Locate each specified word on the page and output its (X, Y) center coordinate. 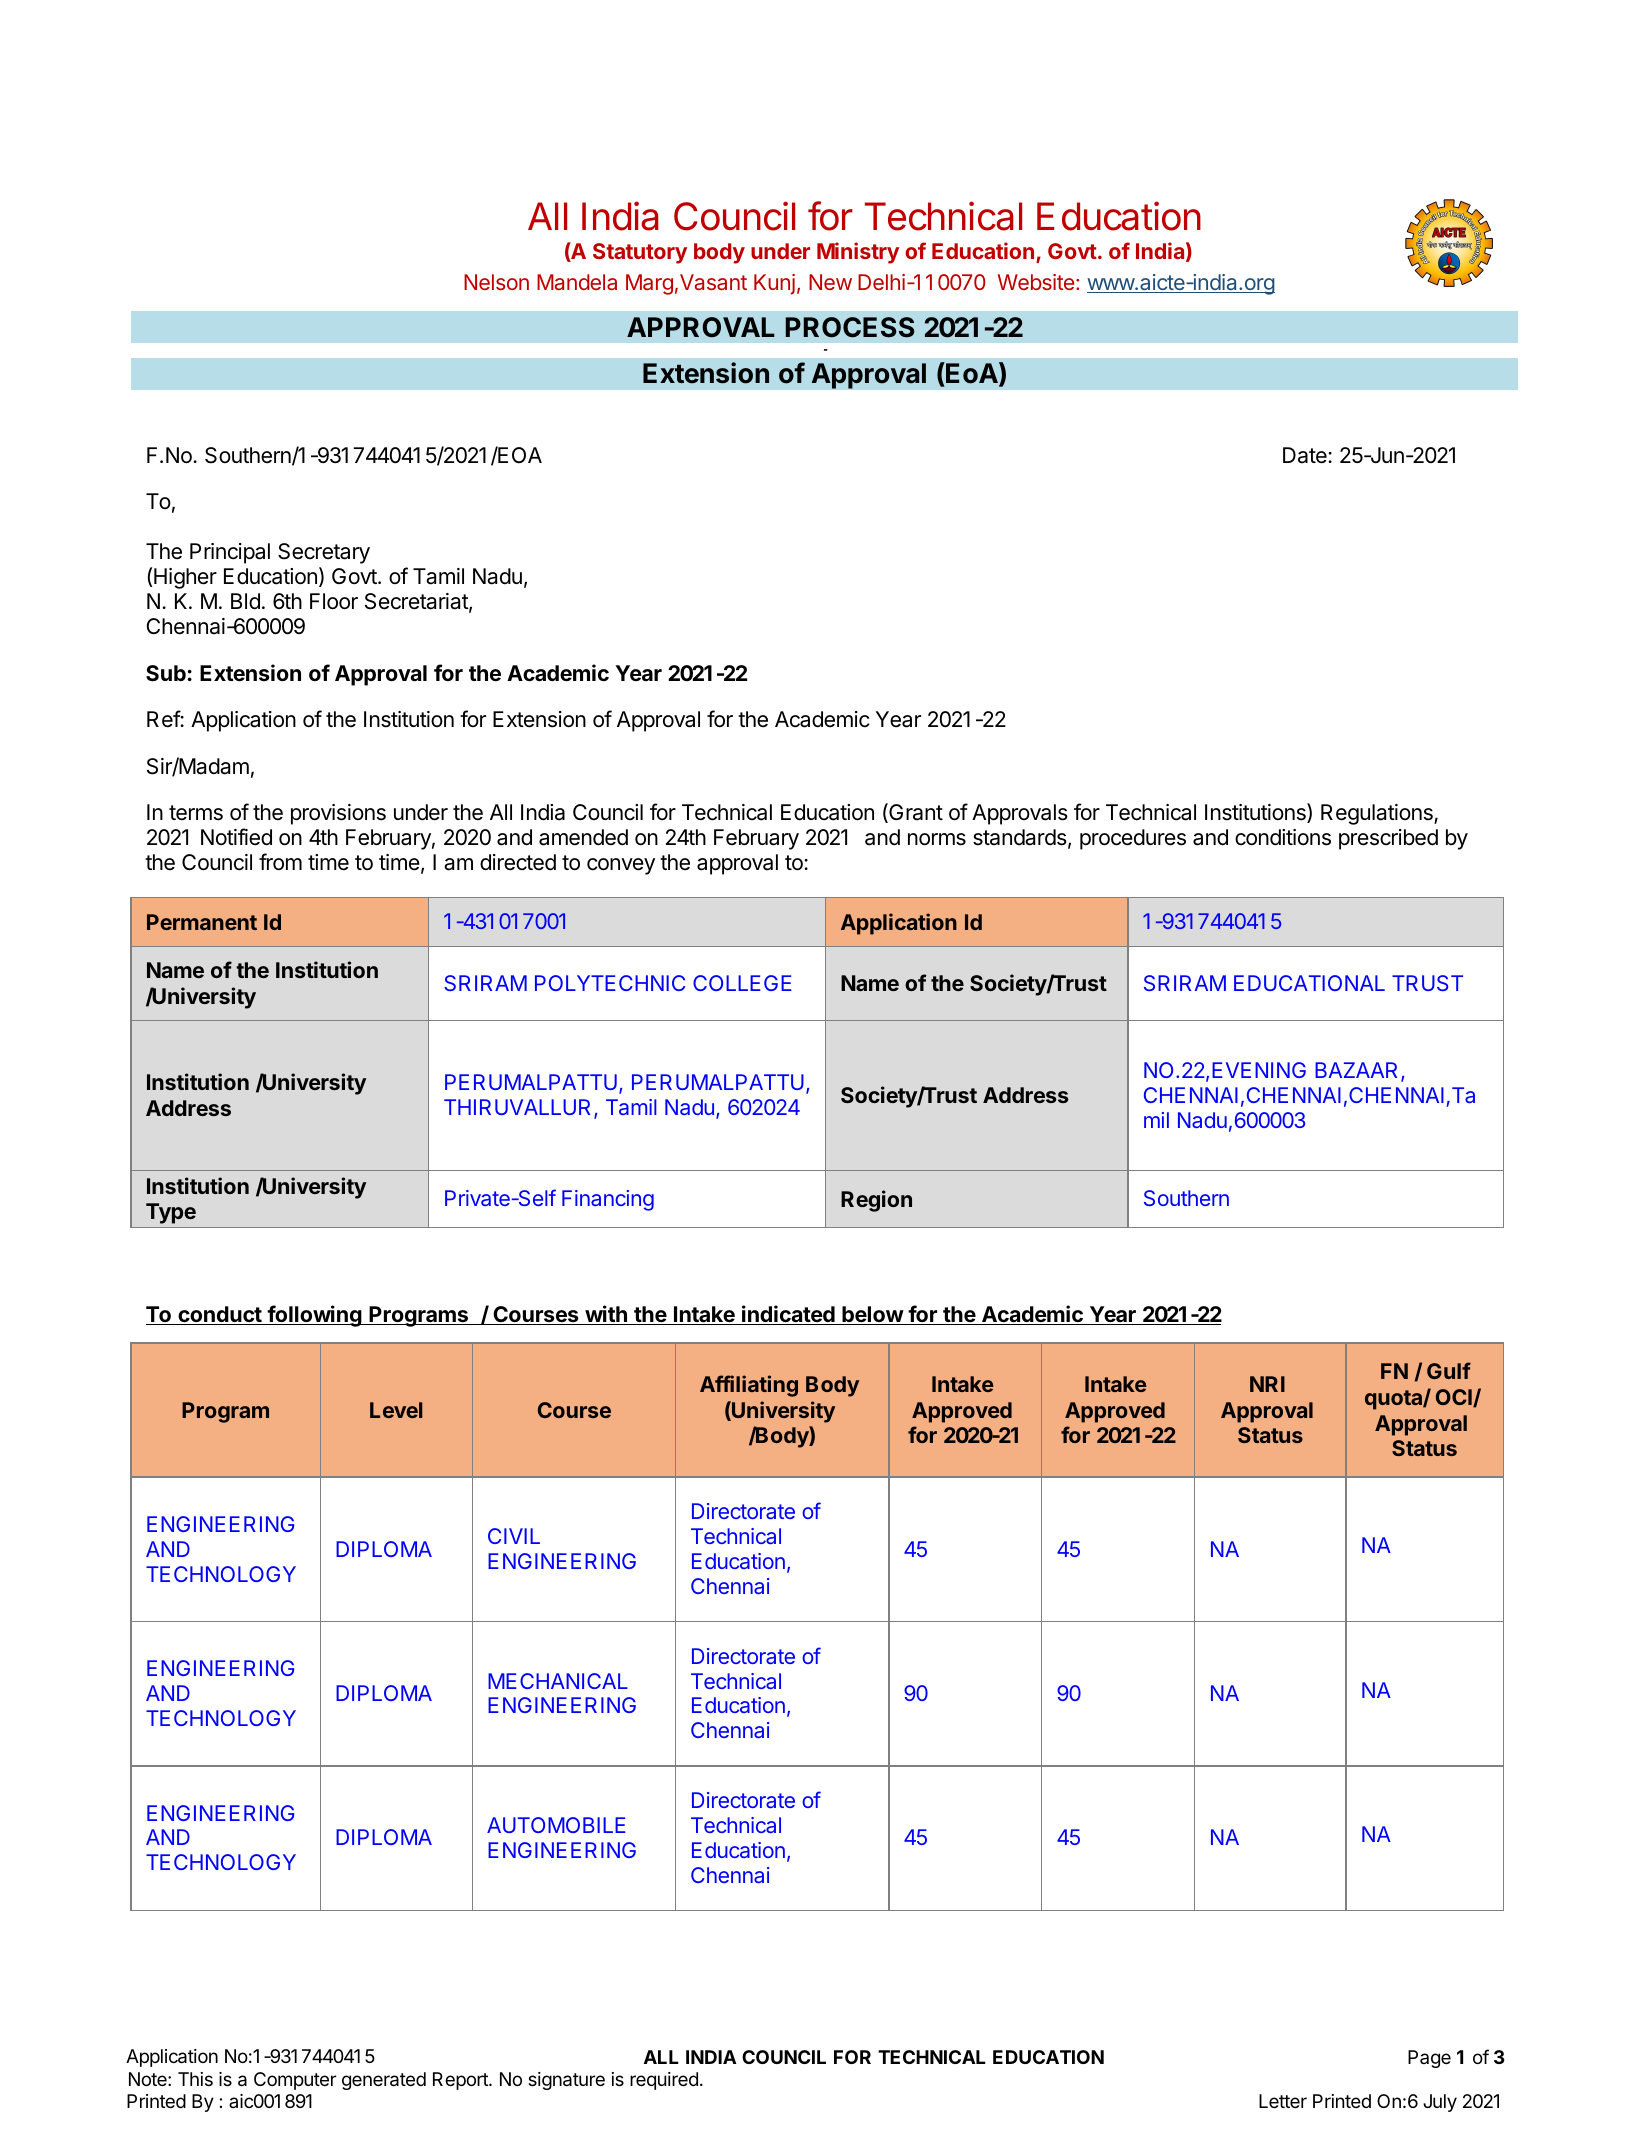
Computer (295, 2081)
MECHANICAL (558, 1681)
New (830, 282)
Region (876, 1201)
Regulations (1378, 814)
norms (937, 839)
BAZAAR (1358, 1071)
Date (1305, 455)
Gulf (1449, 1370)
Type (171, 1213)
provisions (338, 814)
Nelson (496, 282)
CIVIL (514, 1536)
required (664, 2081)
